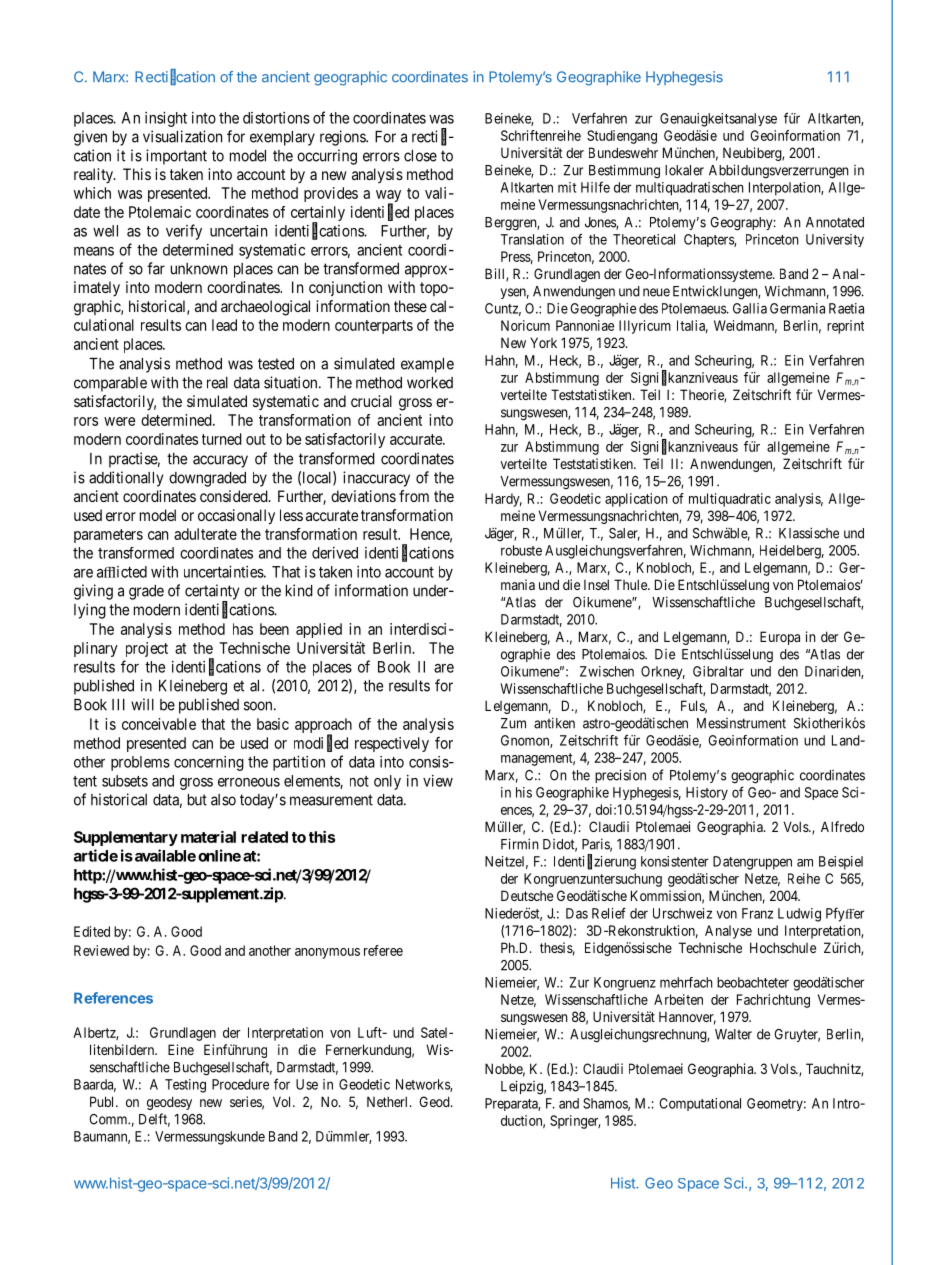 Image resolution: width=952 pixels, height=1265 pixels. Describe the element at coordinates (176, 157) in the document. I see `important` at that location.
